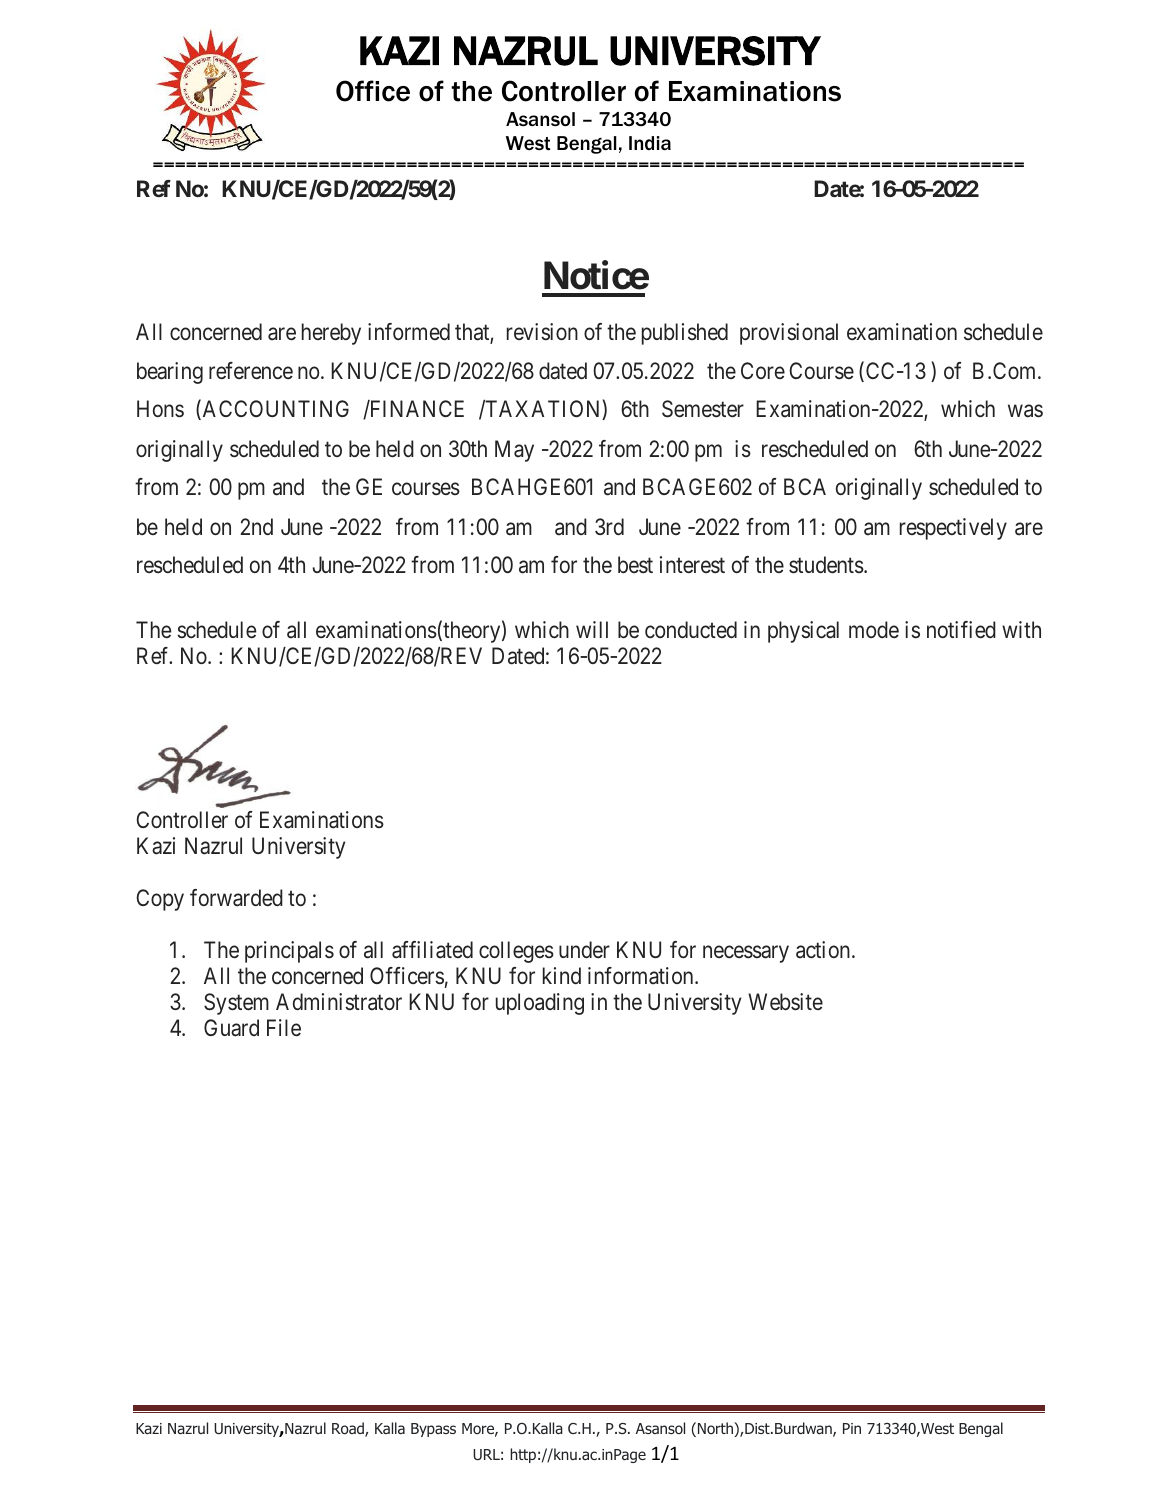  I want to click on provisional, so click(789, 334).
